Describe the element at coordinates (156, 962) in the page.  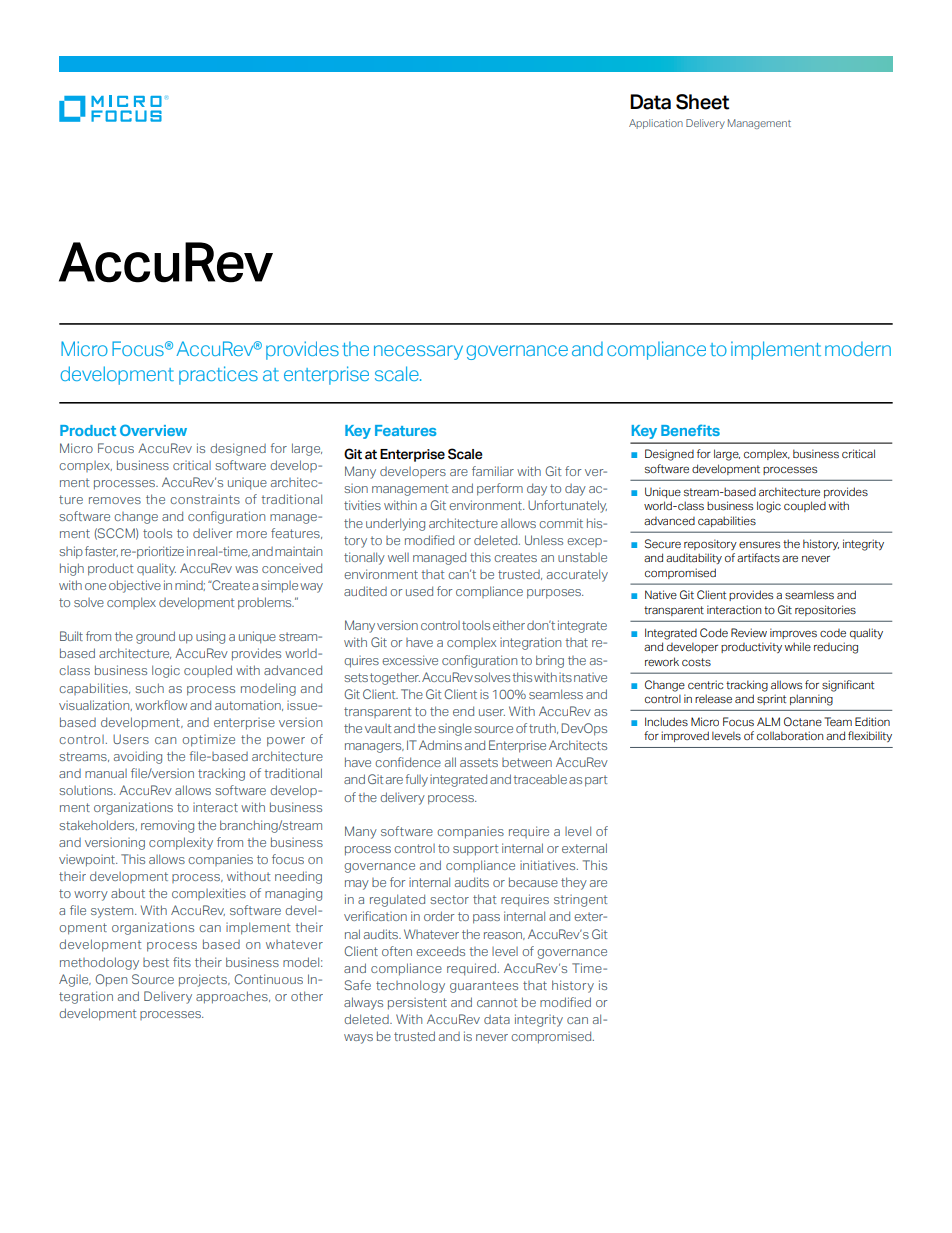
I see `best` at that location.
